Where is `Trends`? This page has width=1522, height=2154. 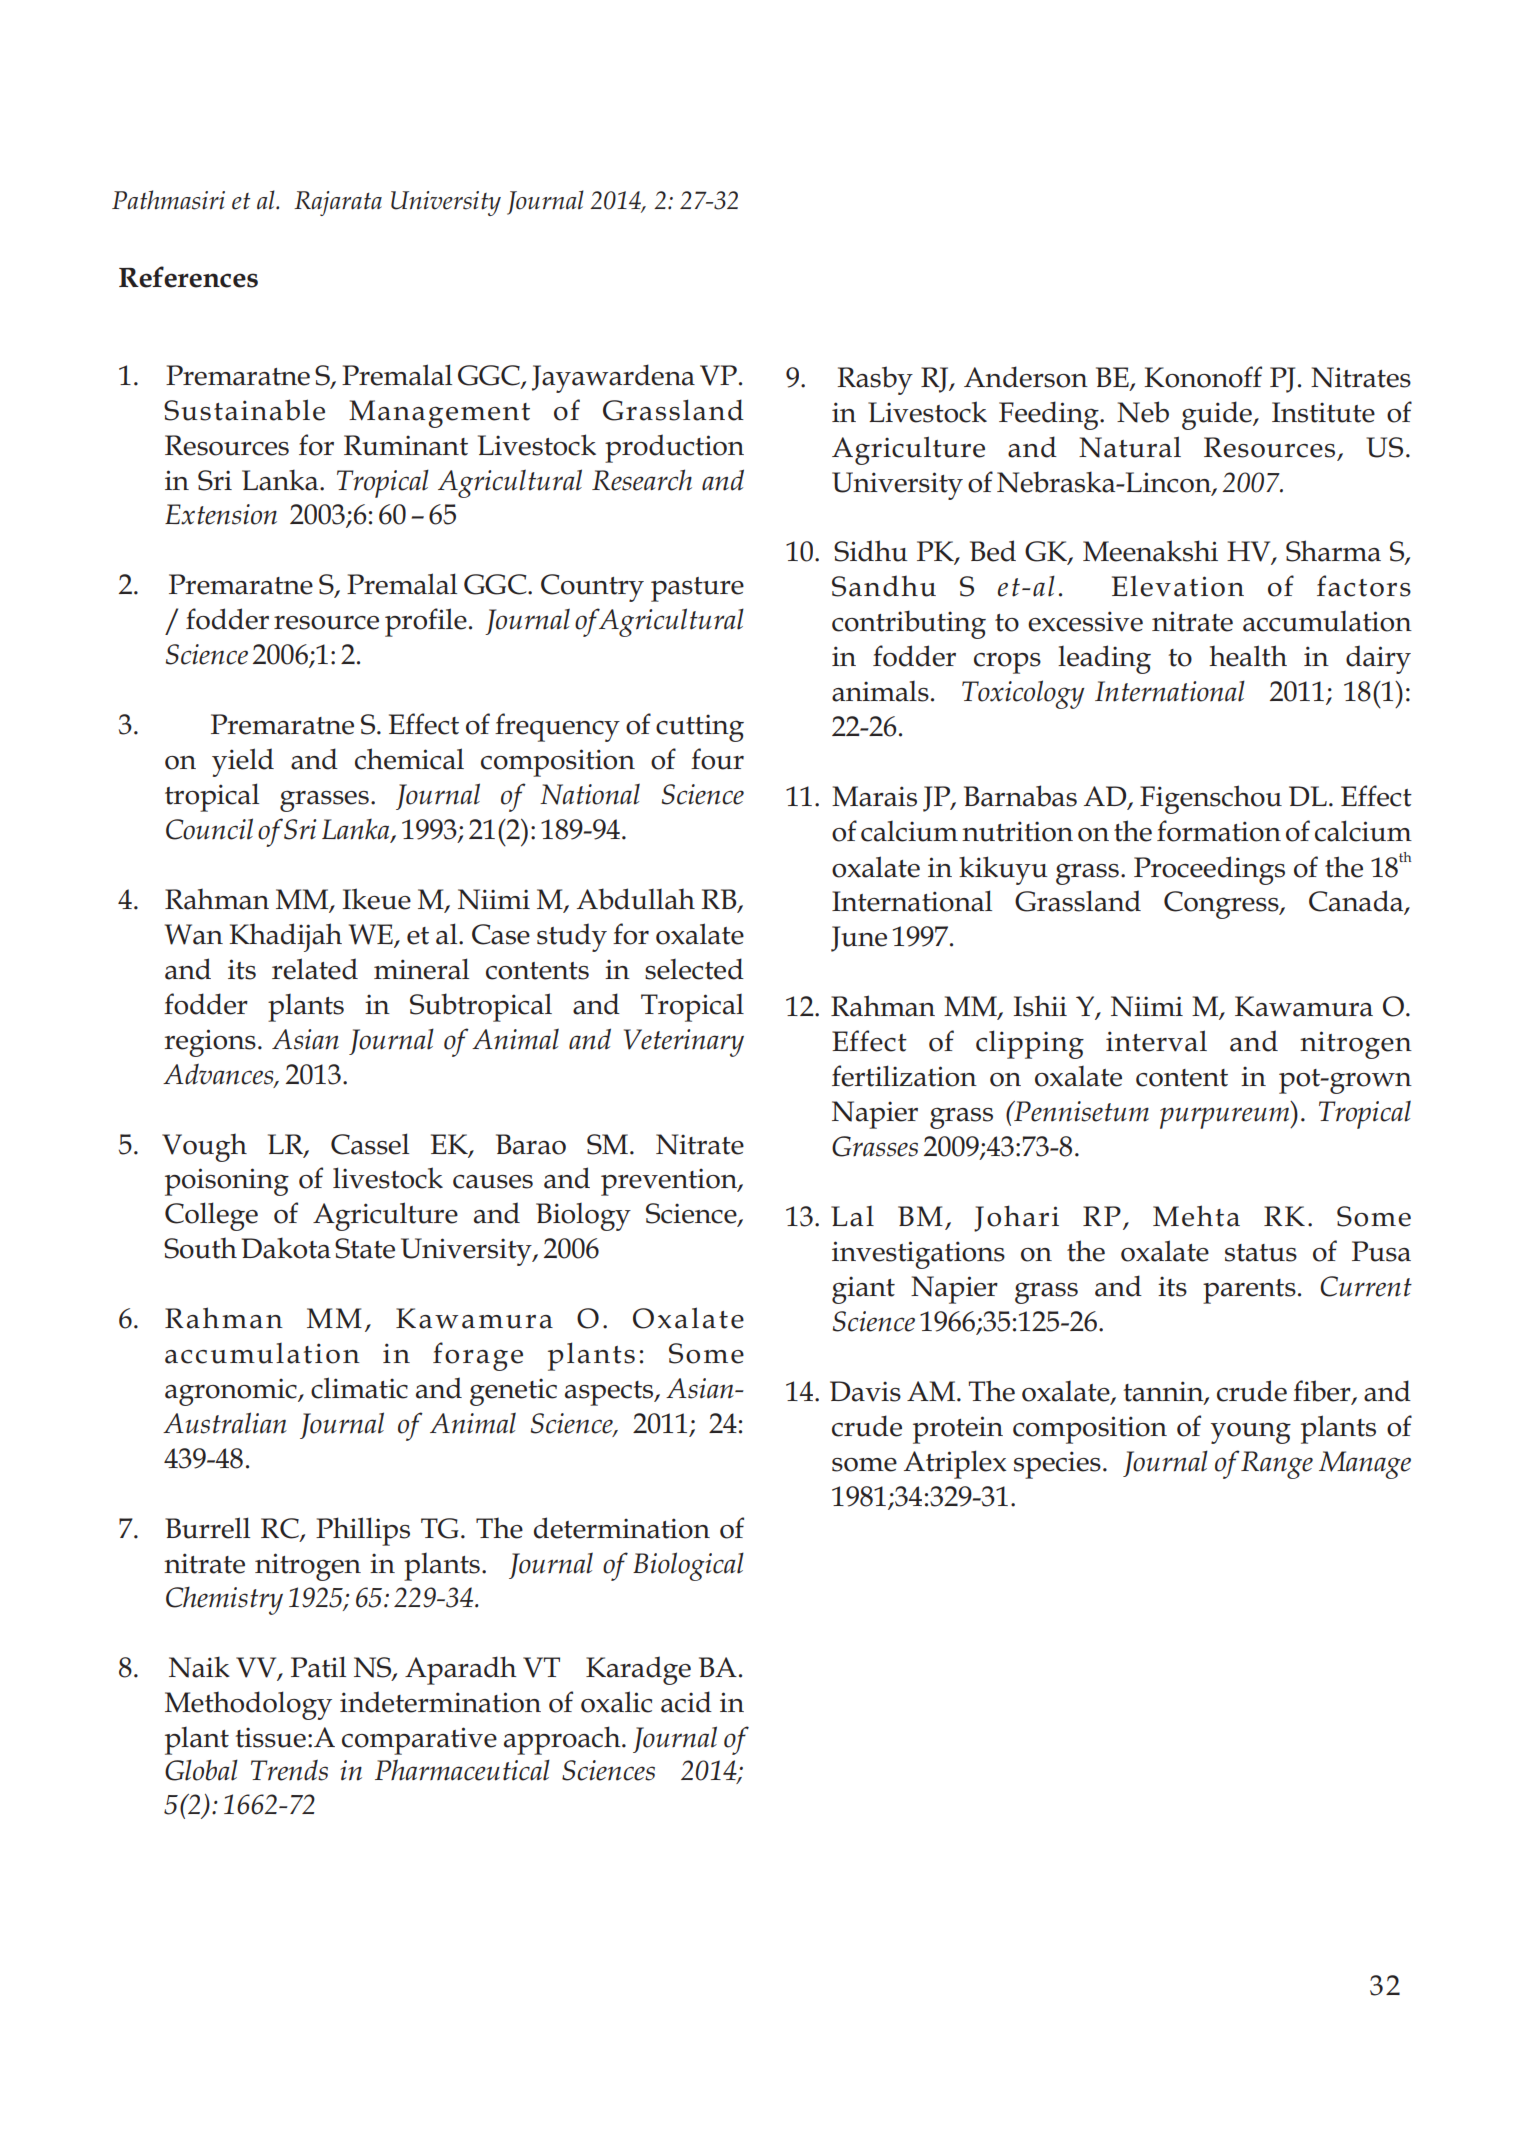
Trends is located at coordinates (289, 1770).
